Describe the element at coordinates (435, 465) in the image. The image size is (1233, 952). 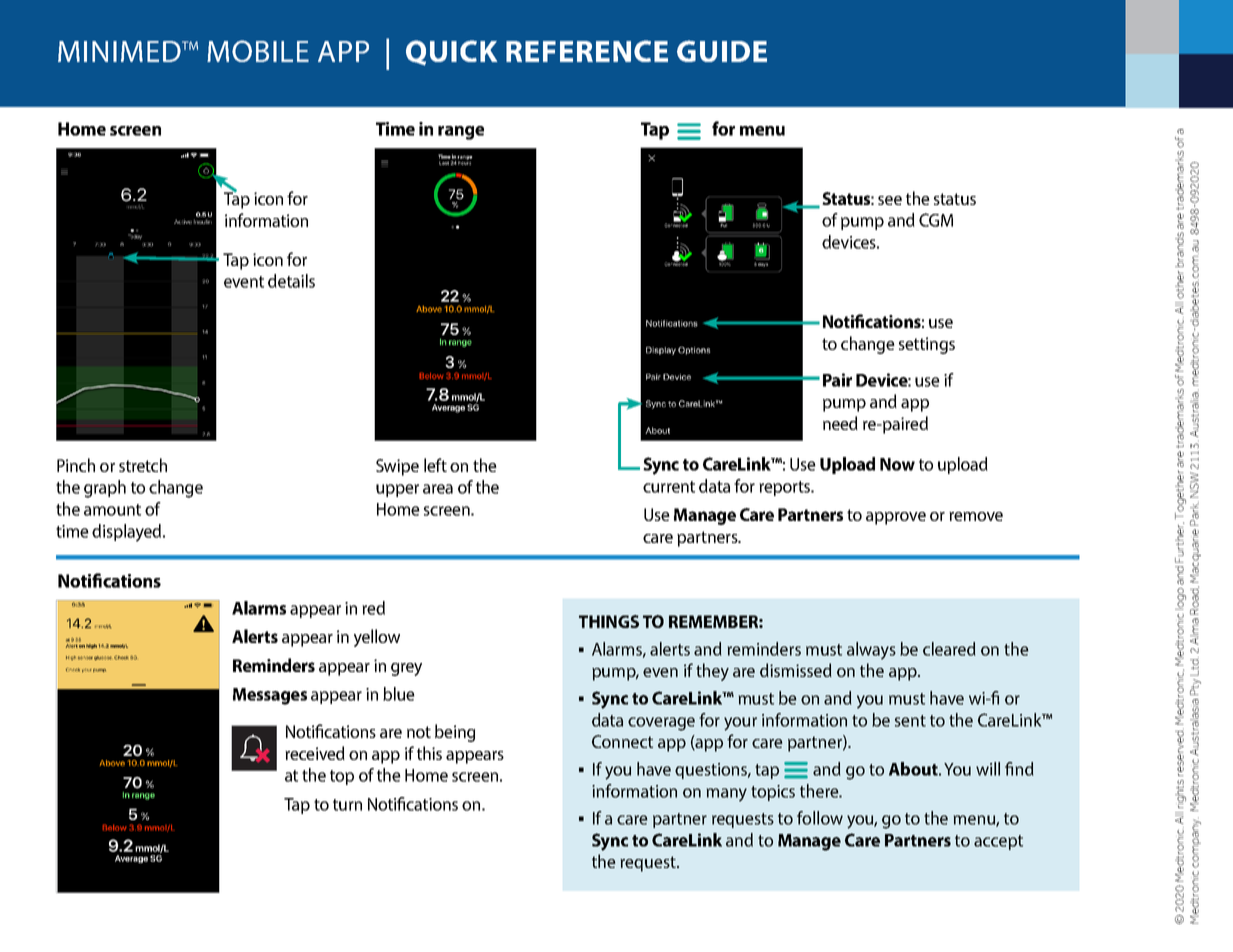
I see `left` at that location.
